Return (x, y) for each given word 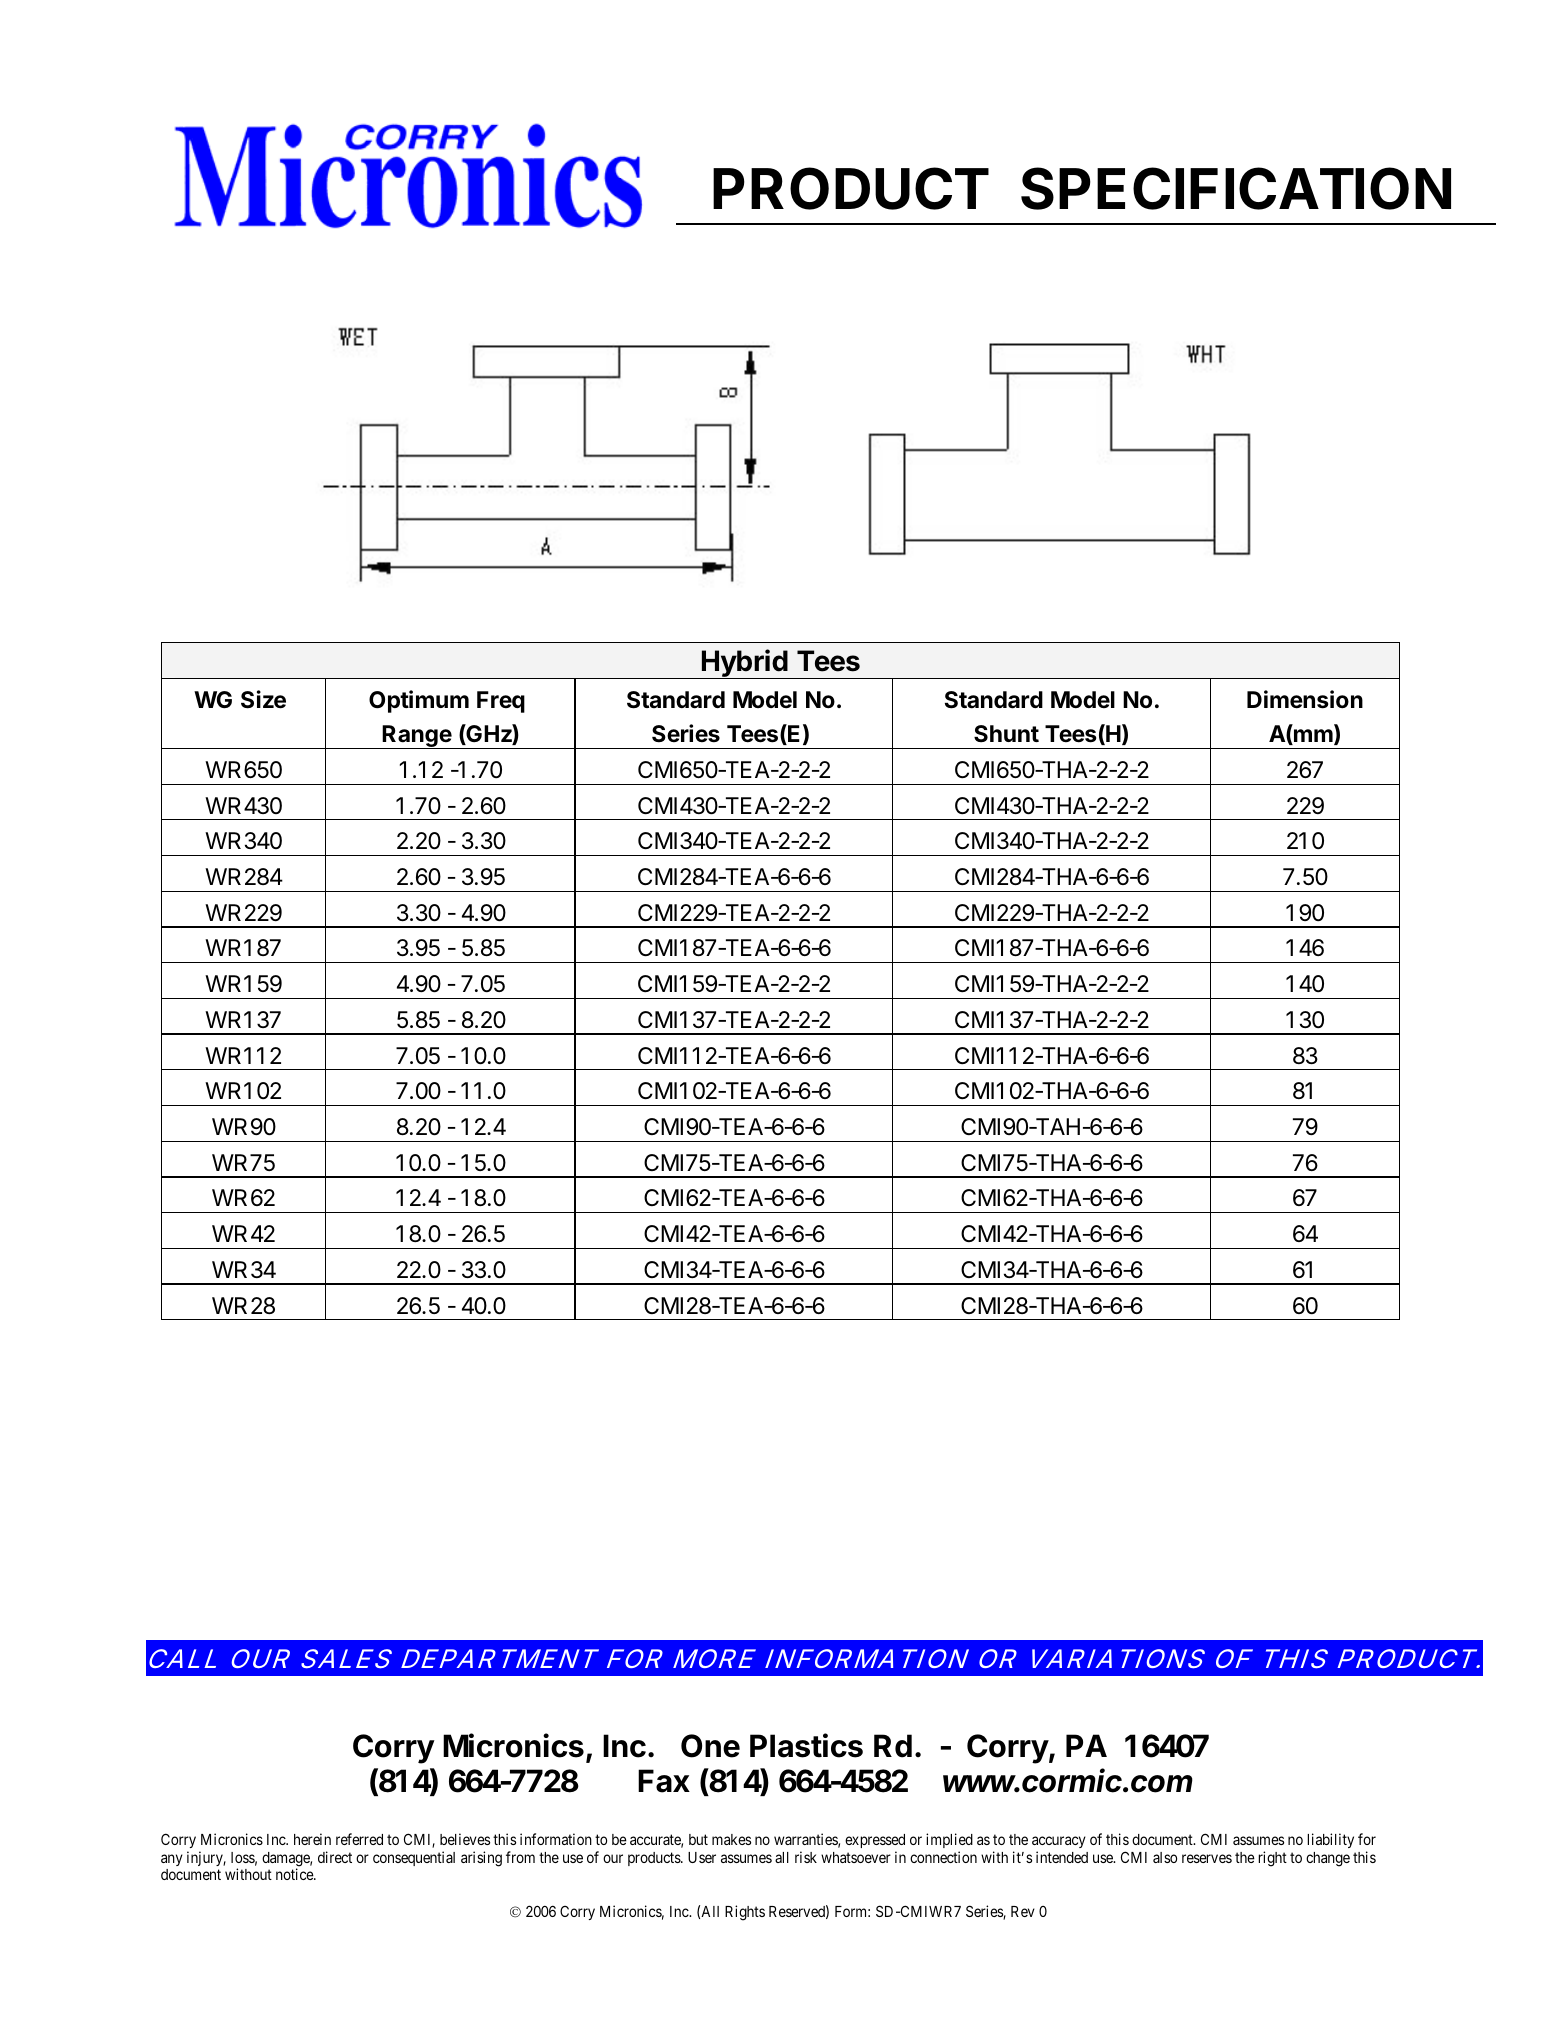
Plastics (806, 1745)
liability (1330, 1840)
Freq (501, 702)
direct (335, 1857)
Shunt (1006, 734)
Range (417, 737)
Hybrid (745, 664)
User (702, 1857)
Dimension (1305, 699)
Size (263, 699)
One (710, 1746)
